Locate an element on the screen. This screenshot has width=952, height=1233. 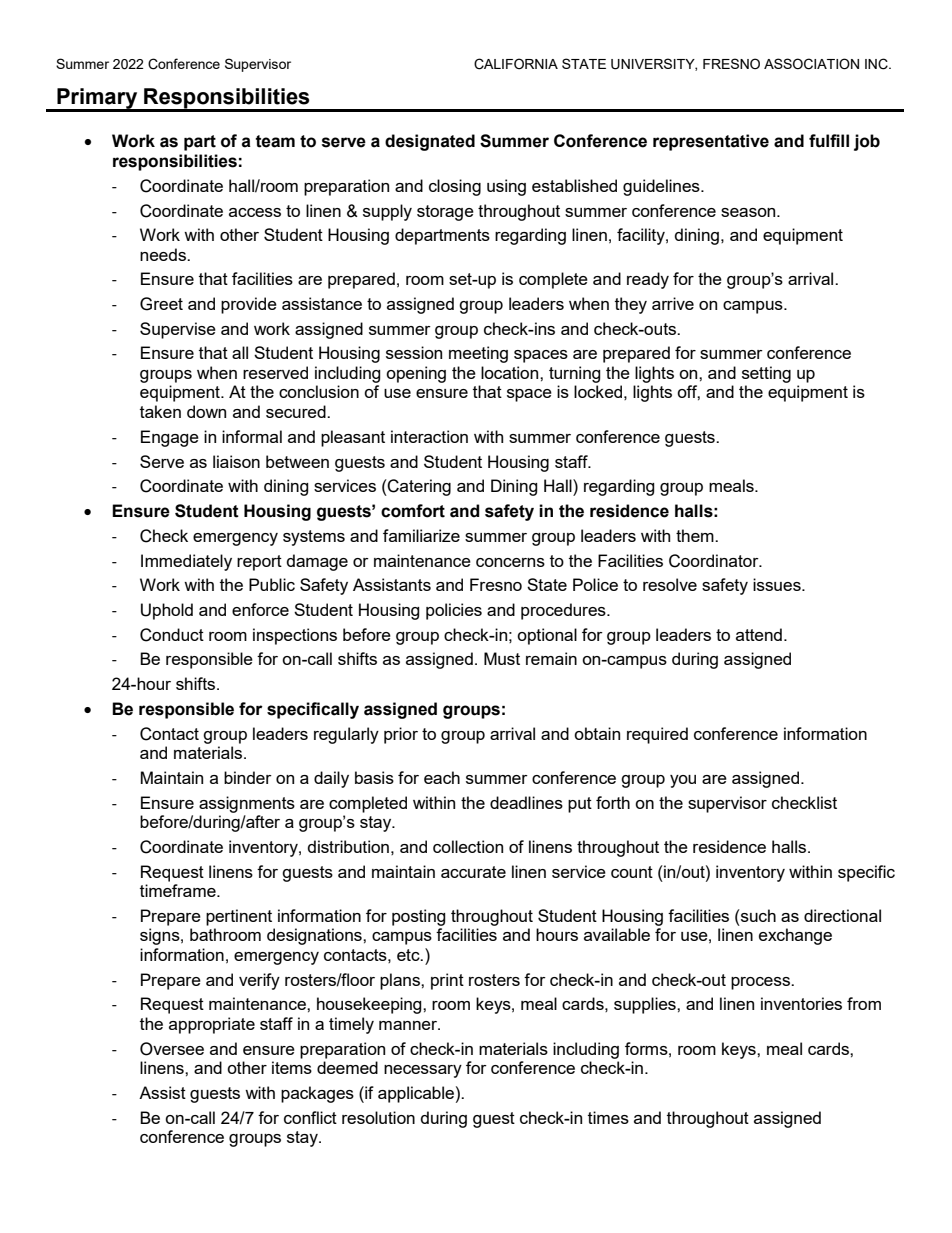
Primary is located at coordinates (97, 99).
